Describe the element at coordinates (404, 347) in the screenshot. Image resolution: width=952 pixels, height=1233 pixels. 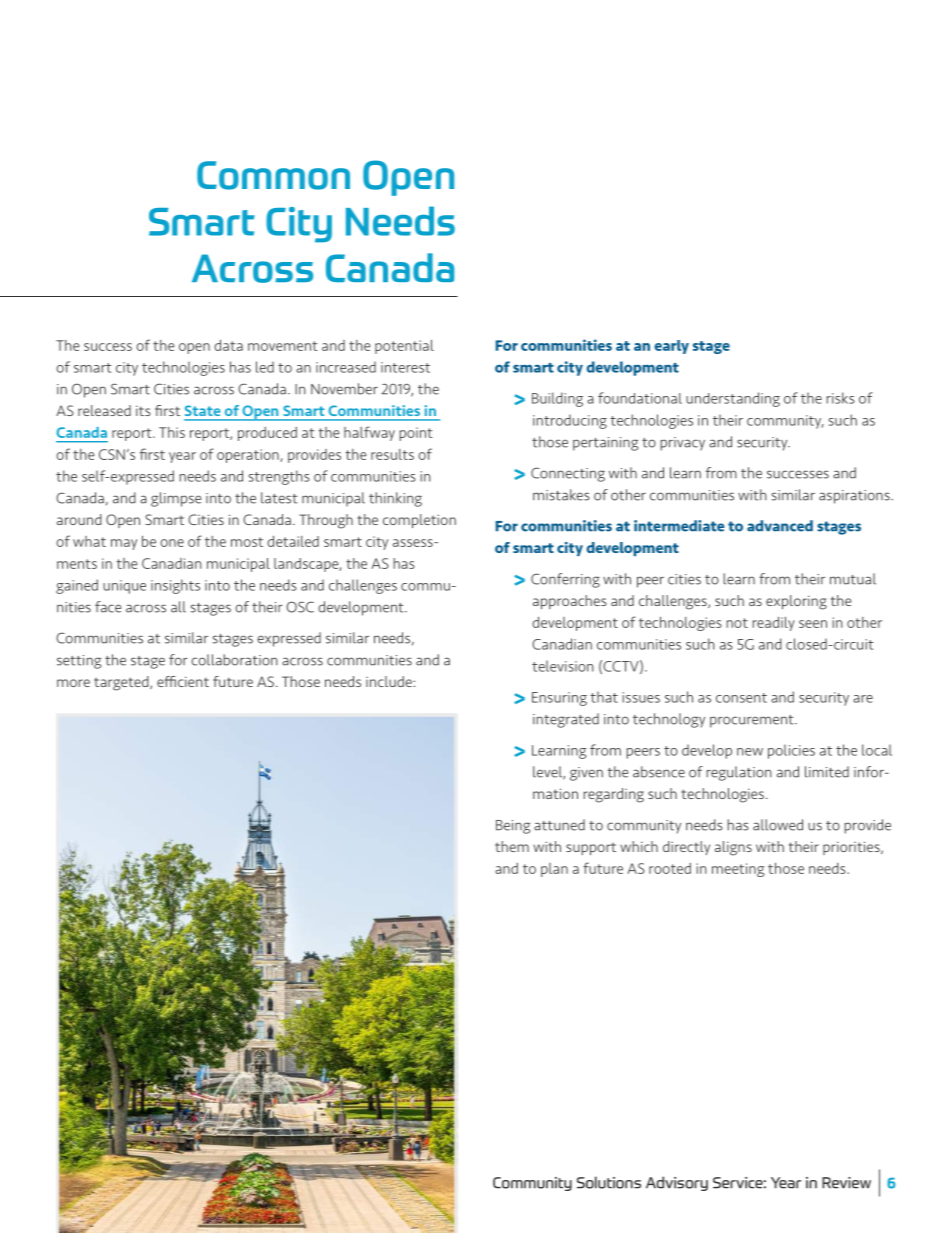
I see `potential` at that location.
